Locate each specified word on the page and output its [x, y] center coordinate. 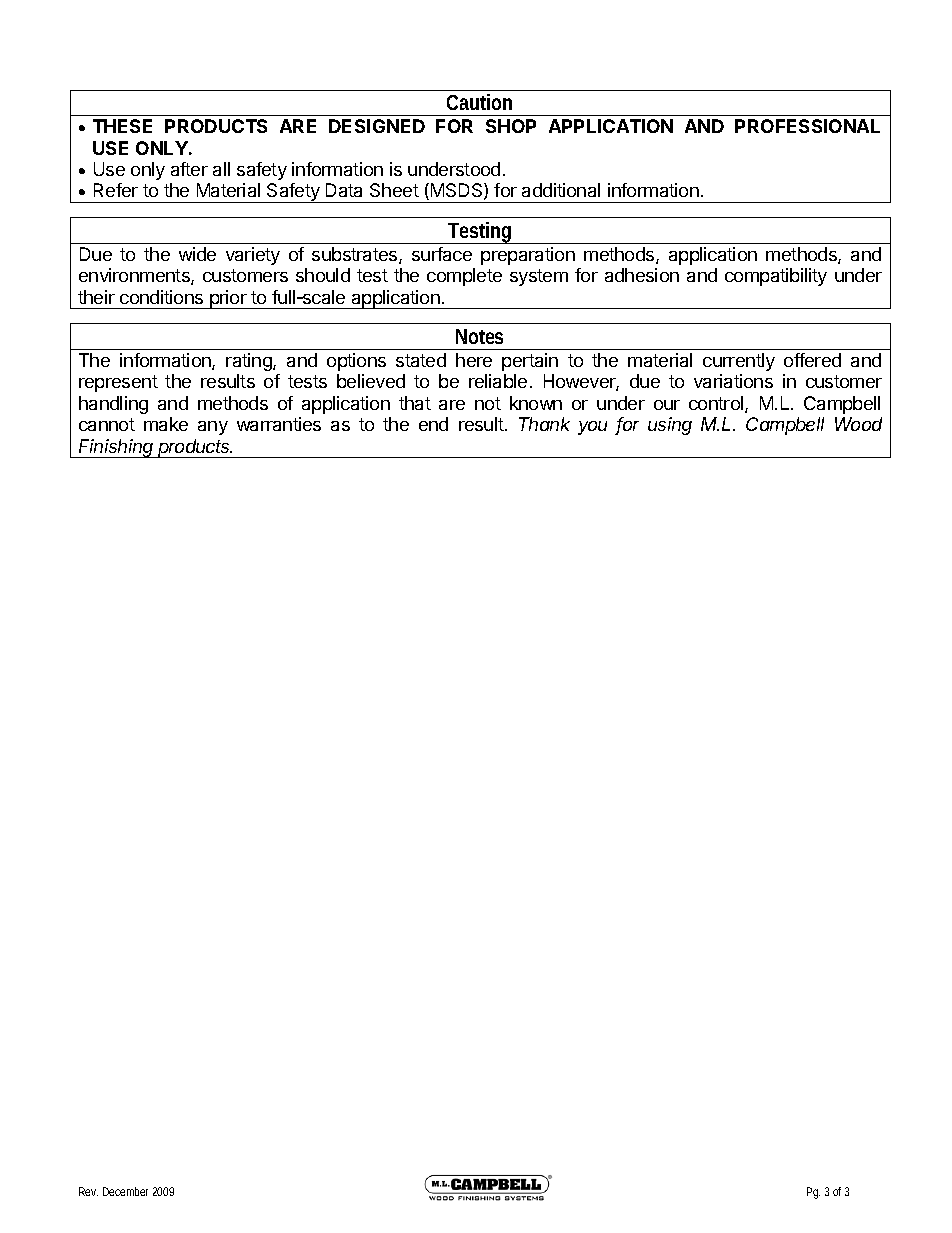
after [189, 169]
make [166, 424]
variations [733, 381]
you [592, 428]
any [213, 428]
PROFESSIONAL [807, 126]
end [433, 424]
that [415, 403]
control [717, 404]
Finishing [117, 448]
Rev [88, 1191]
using [670, 426]
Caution [479, 102]
